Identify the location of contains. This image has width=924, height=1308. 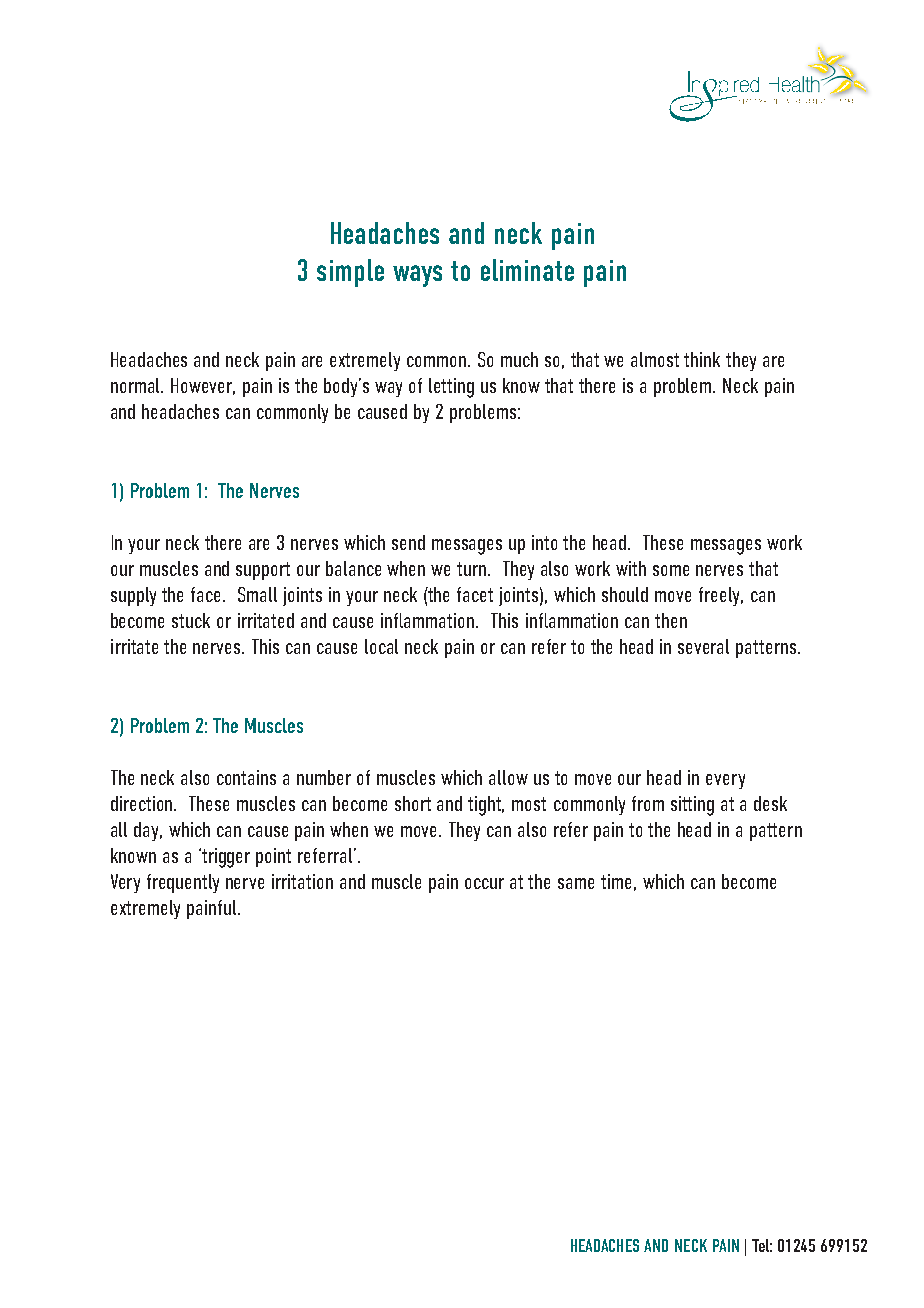
(246, 777).
